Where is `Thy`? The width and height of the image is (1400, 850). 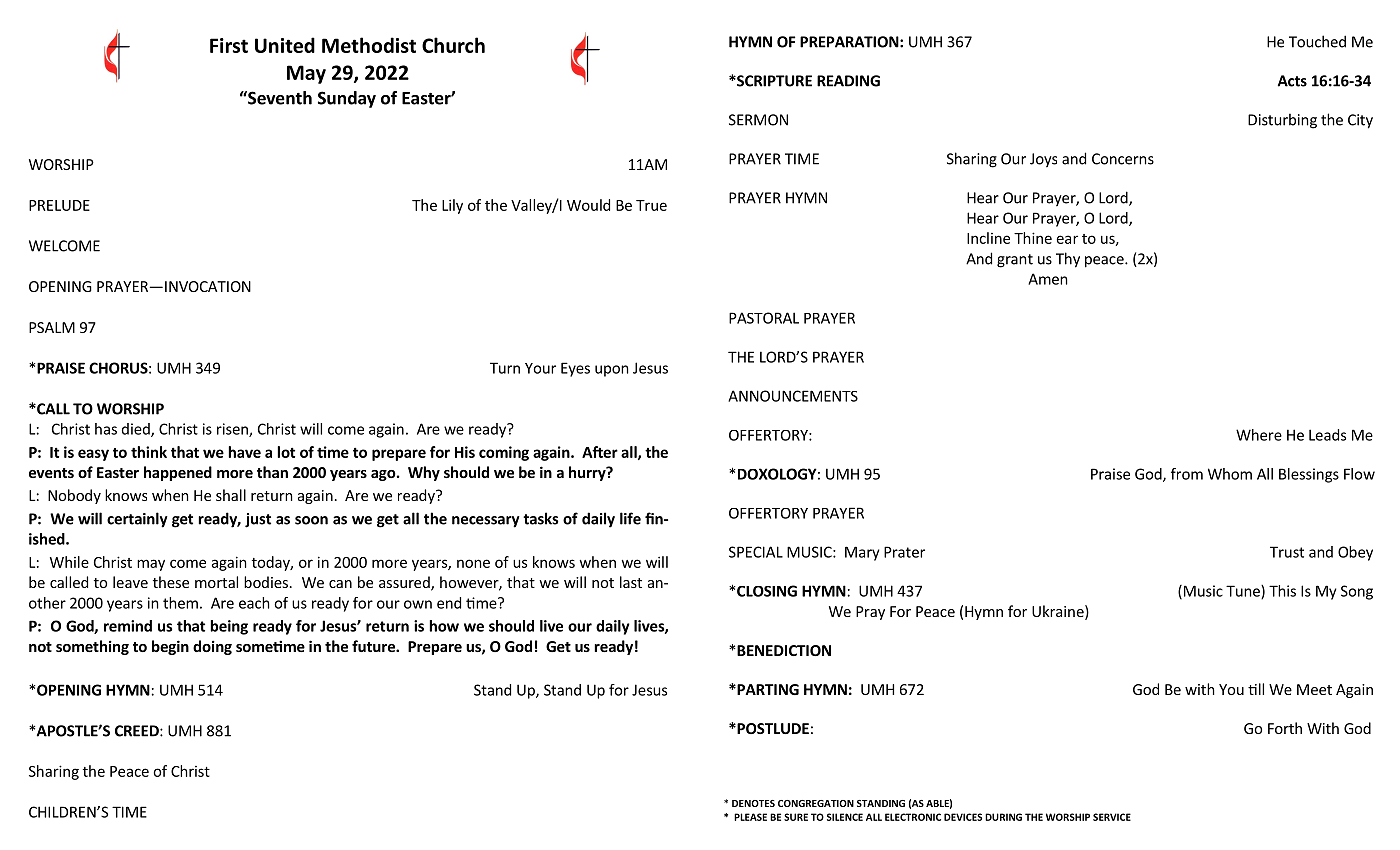
Thy is located at coordinates (1068, 260).
